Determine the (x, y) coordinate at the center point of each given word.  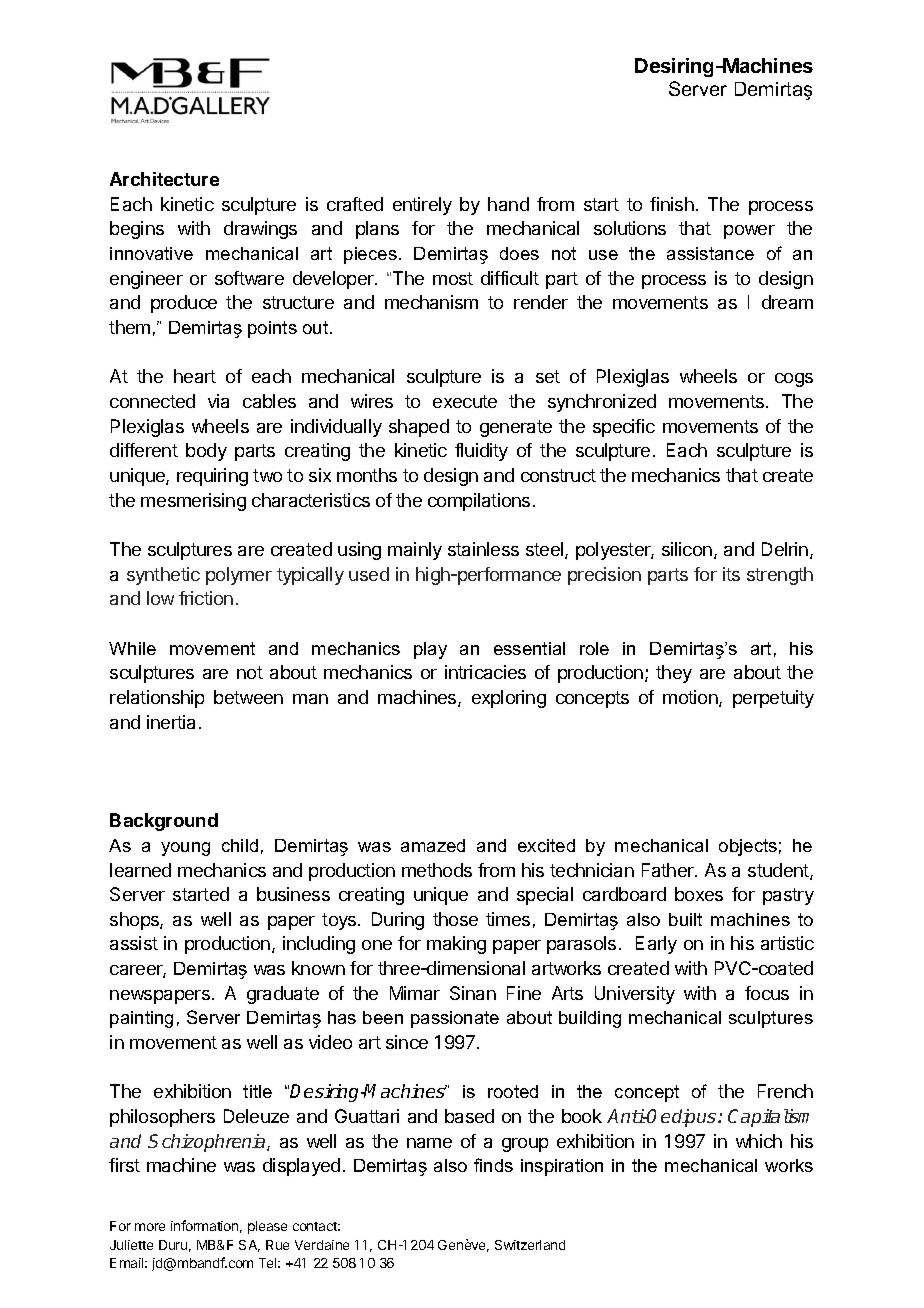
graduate (283, 995)
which (759, 1141)
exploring (509, 699)
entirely (422, 206)
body (206, 452)
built (685, 919)
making (456, 945)
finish (672, 204)
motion (691, 698)
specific (624, 428)
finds (493, 1165)
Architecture (164, 179)
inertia (171, 722)
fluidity (481, 452)
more (150, 1227)
